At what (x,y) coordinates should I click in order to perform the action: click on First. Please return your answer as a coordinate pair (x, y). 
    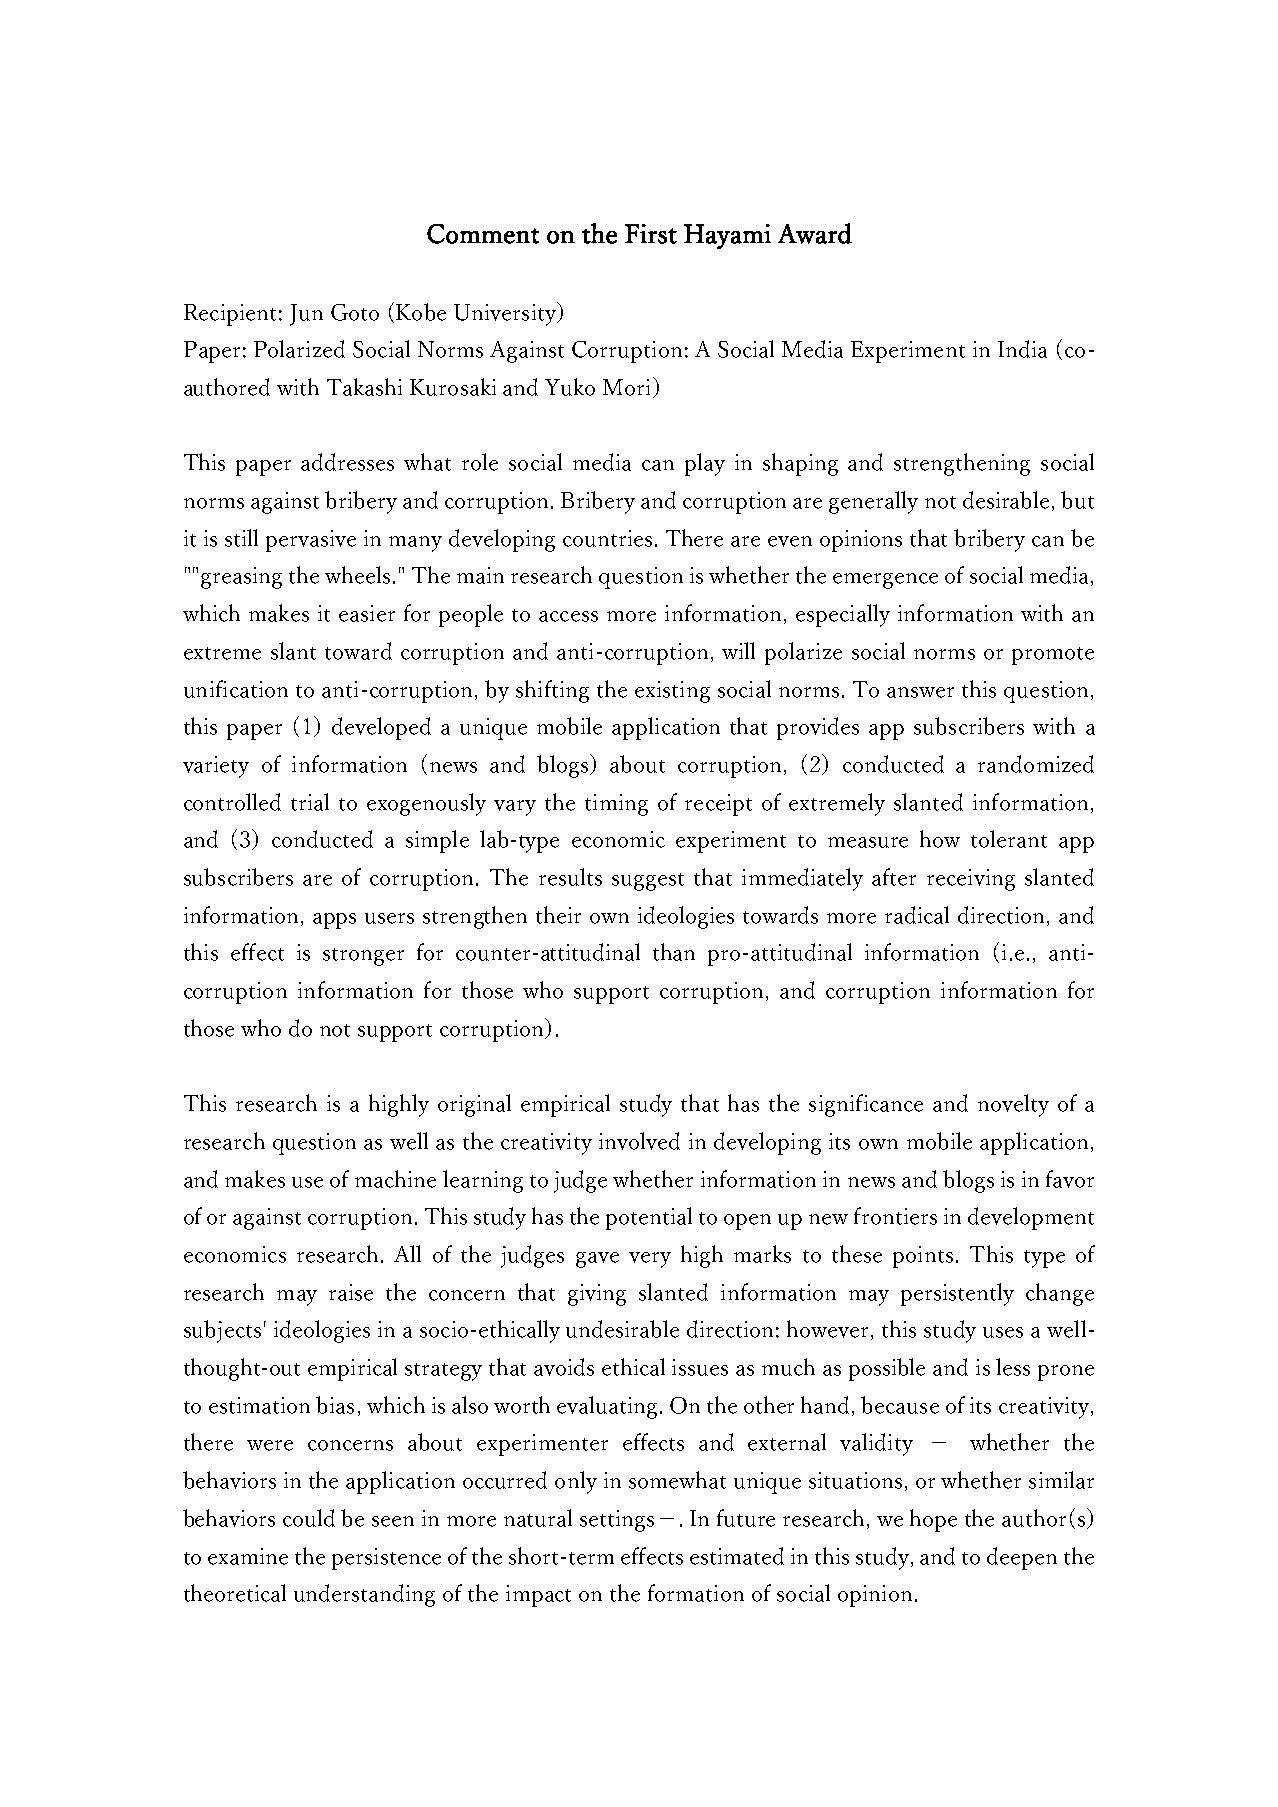
    Looking at the image, I should click on (651, 234).
